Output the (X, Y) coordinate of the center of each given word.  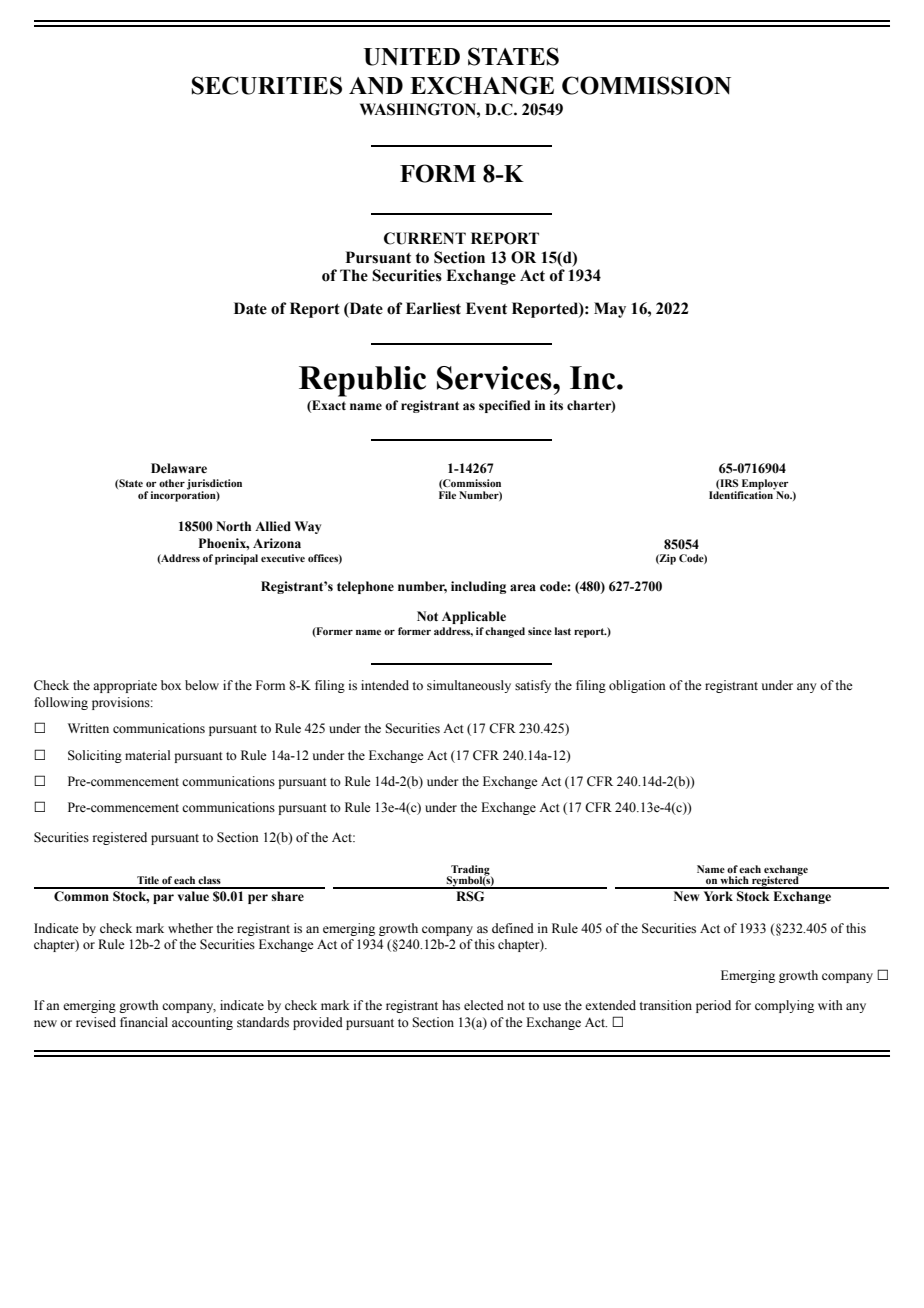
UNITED (412, 57)
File (447, 493)
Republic (362, 381)
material (147, 755)
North (233, 526)
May (610, 310)
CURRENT (425, 238)
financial (144, 1022)
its (556, 405)
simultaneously (469, 686)
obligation (637, 686)
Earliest (433, 308)
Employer (764, 485)
